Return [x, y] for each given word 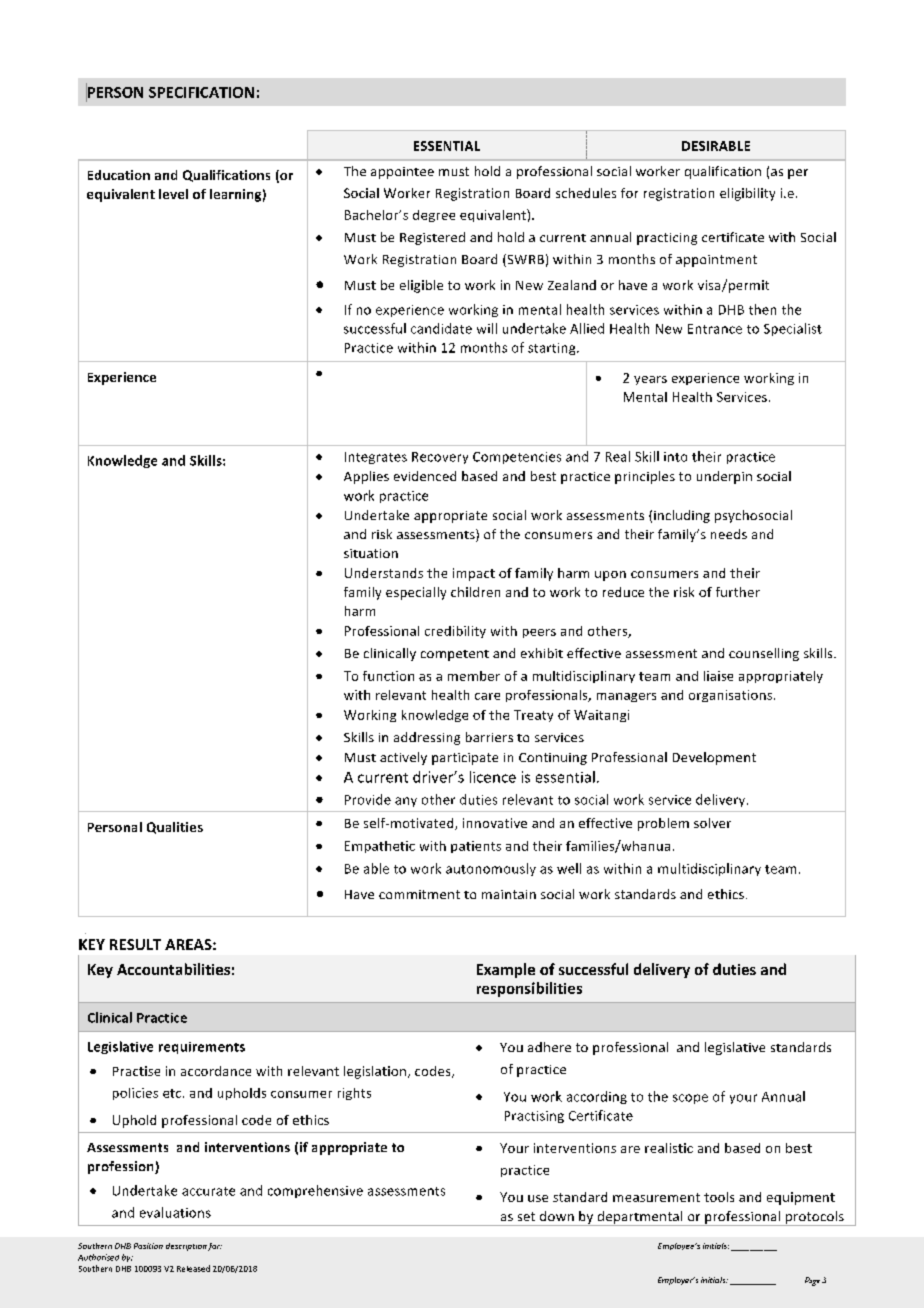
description [186, 1247]
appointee [402, 173]
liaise [718, 676]
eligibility [747, 194]
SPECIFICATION [201, 92]
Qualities [175, 828]
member [474, 676]
